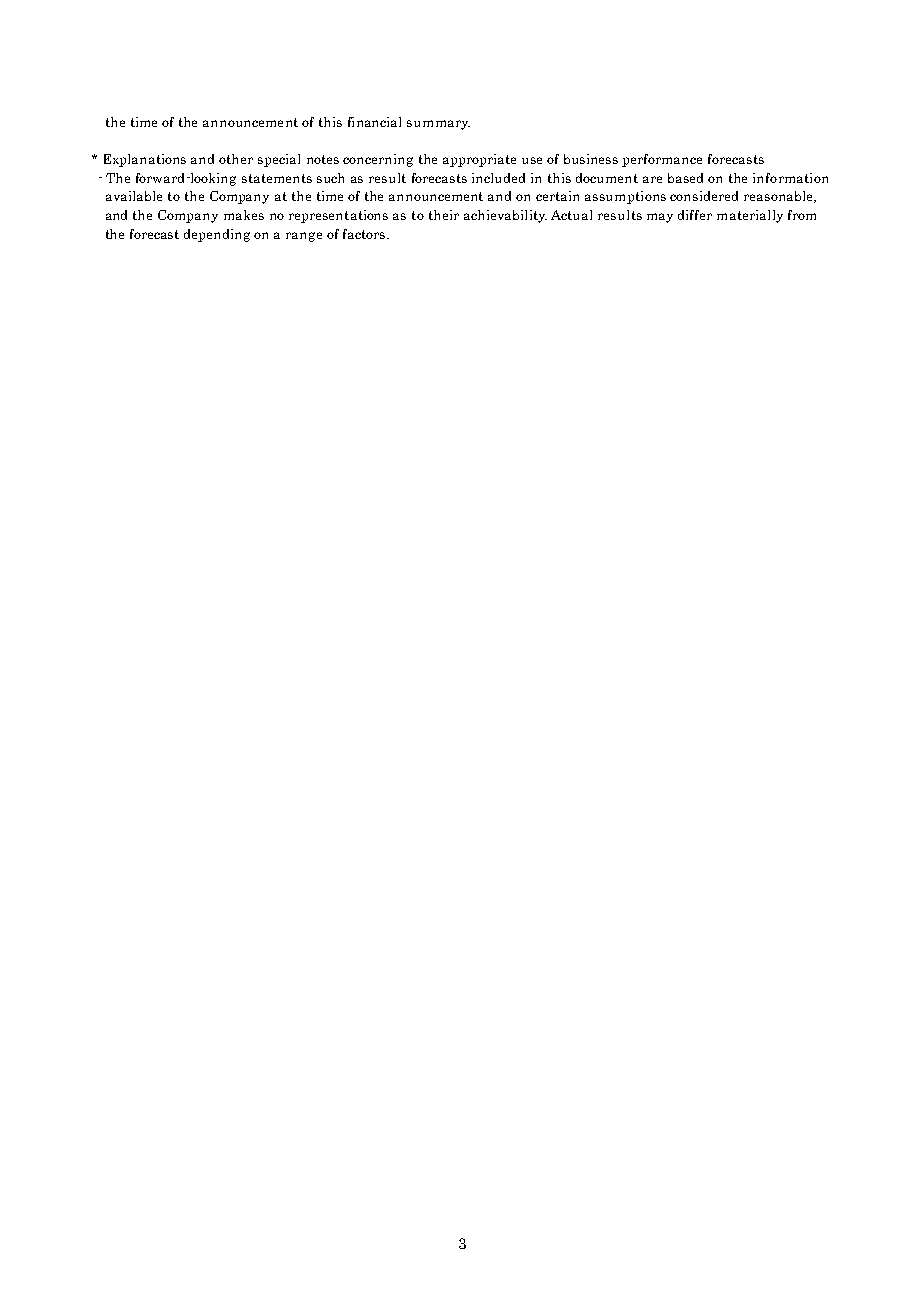 This screenshot has height=1308, width=924. What do you see at coordinates (704, 196) in the screenshot?
I see `considered` at bounding box center [704, 196].
